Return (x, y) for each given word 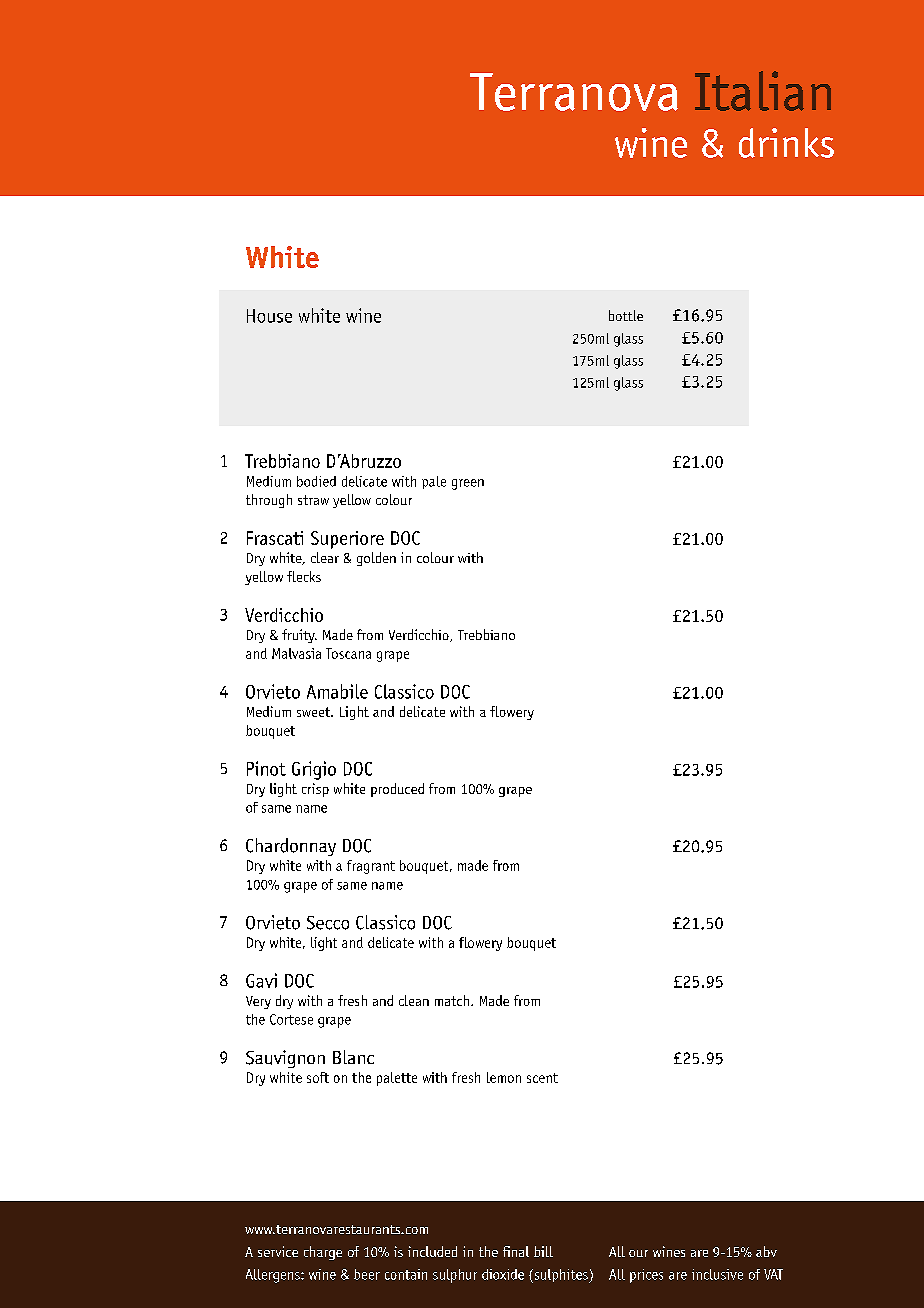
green (468, 484)
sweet (315, 712)
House (269, 316)
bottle (626, 315)
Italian (763, 91)
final (516, 1251)
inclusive (717, 1274)
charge (323, 1253)
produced (397, 790)
